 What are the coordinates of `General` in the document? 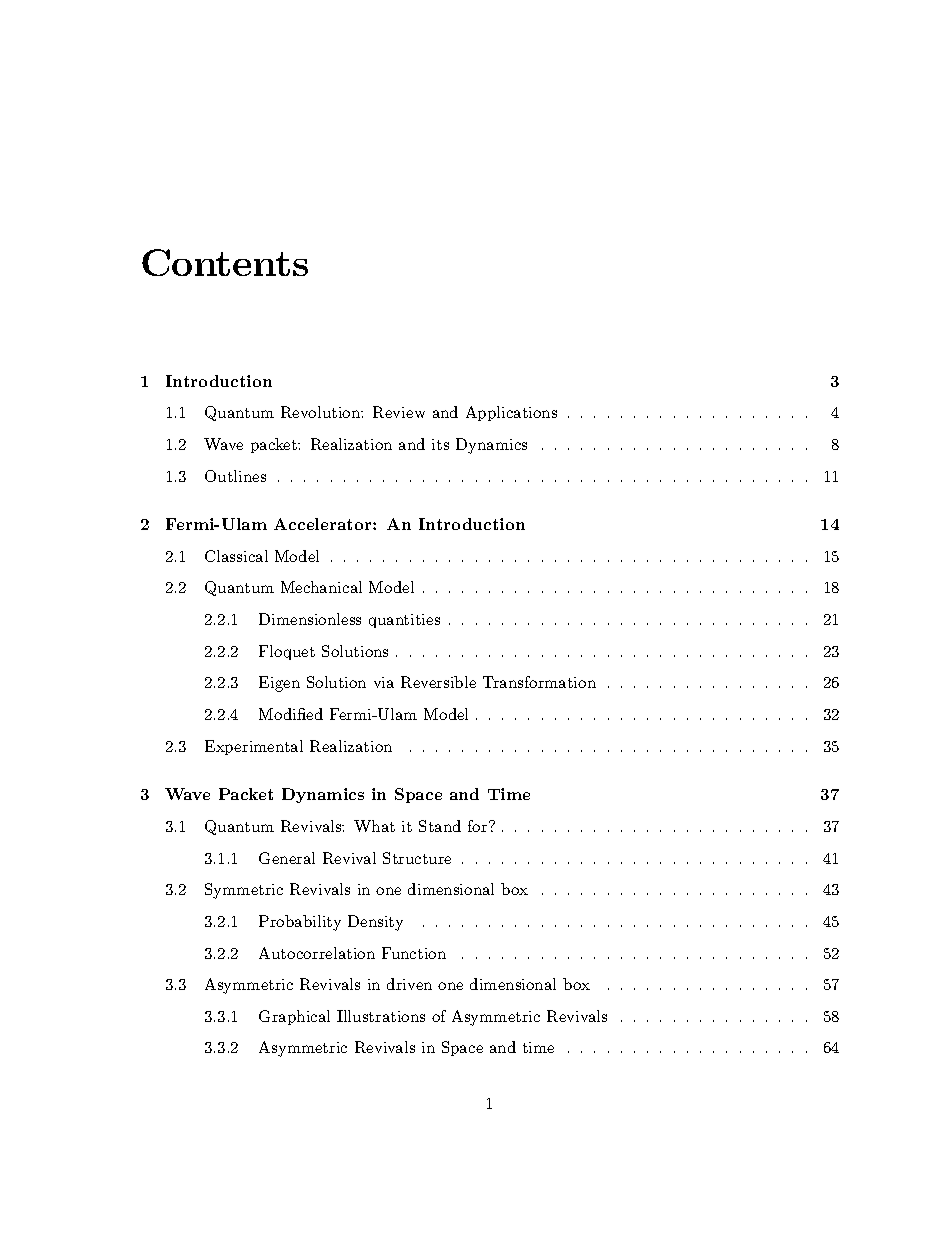 It's located at (287, 858).
